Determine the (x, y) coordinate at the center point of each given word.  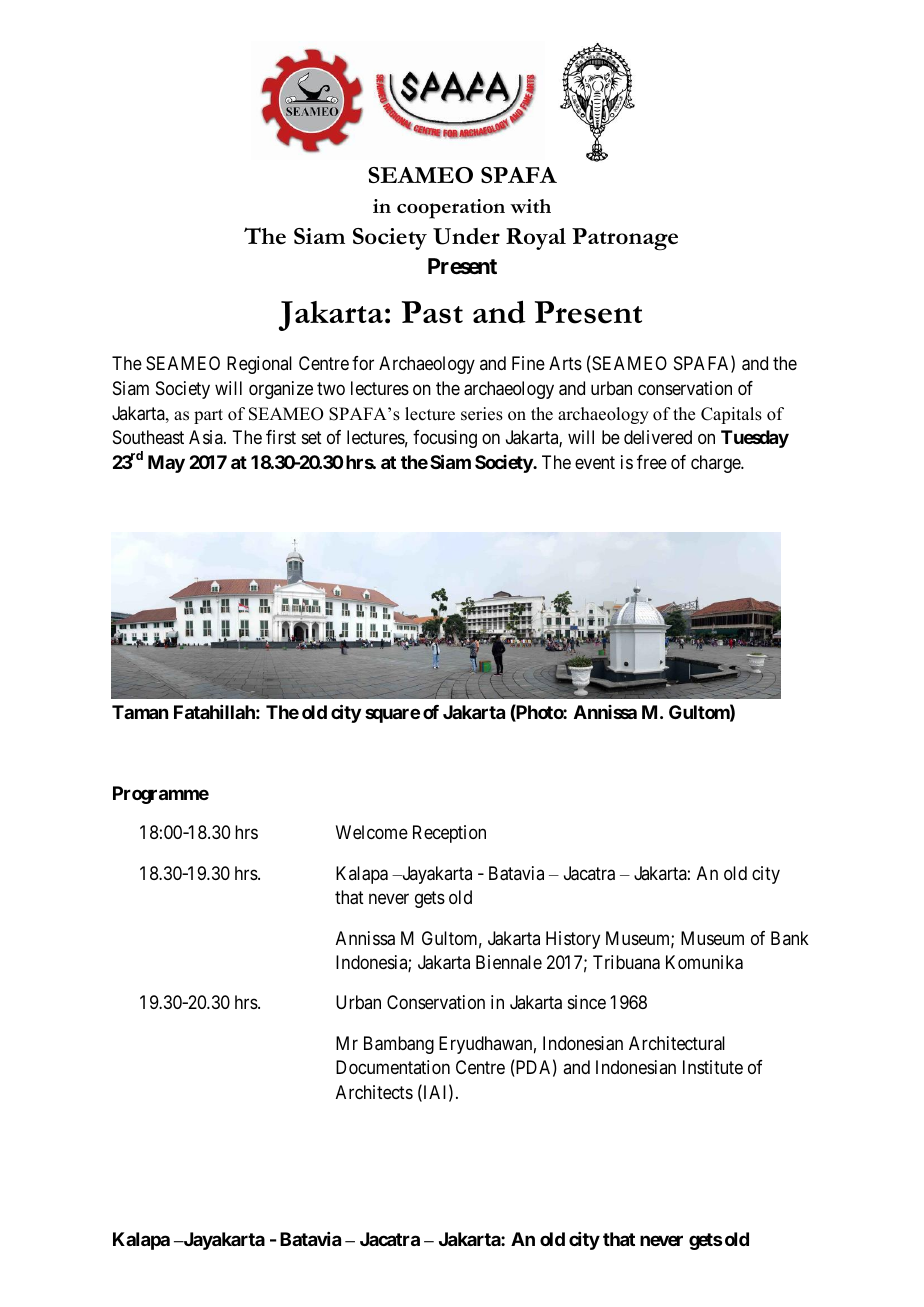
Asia (207, 437)
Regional (259, 365)
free (652, 462)
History (573, 940)
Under (466, 236)
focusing (445, 439)
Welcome (372, 832)
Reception (449, 834)
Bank (790, 938)
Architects (374, 1092)
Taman (140, 712)
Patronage (625, 239)
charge (716, 464)
